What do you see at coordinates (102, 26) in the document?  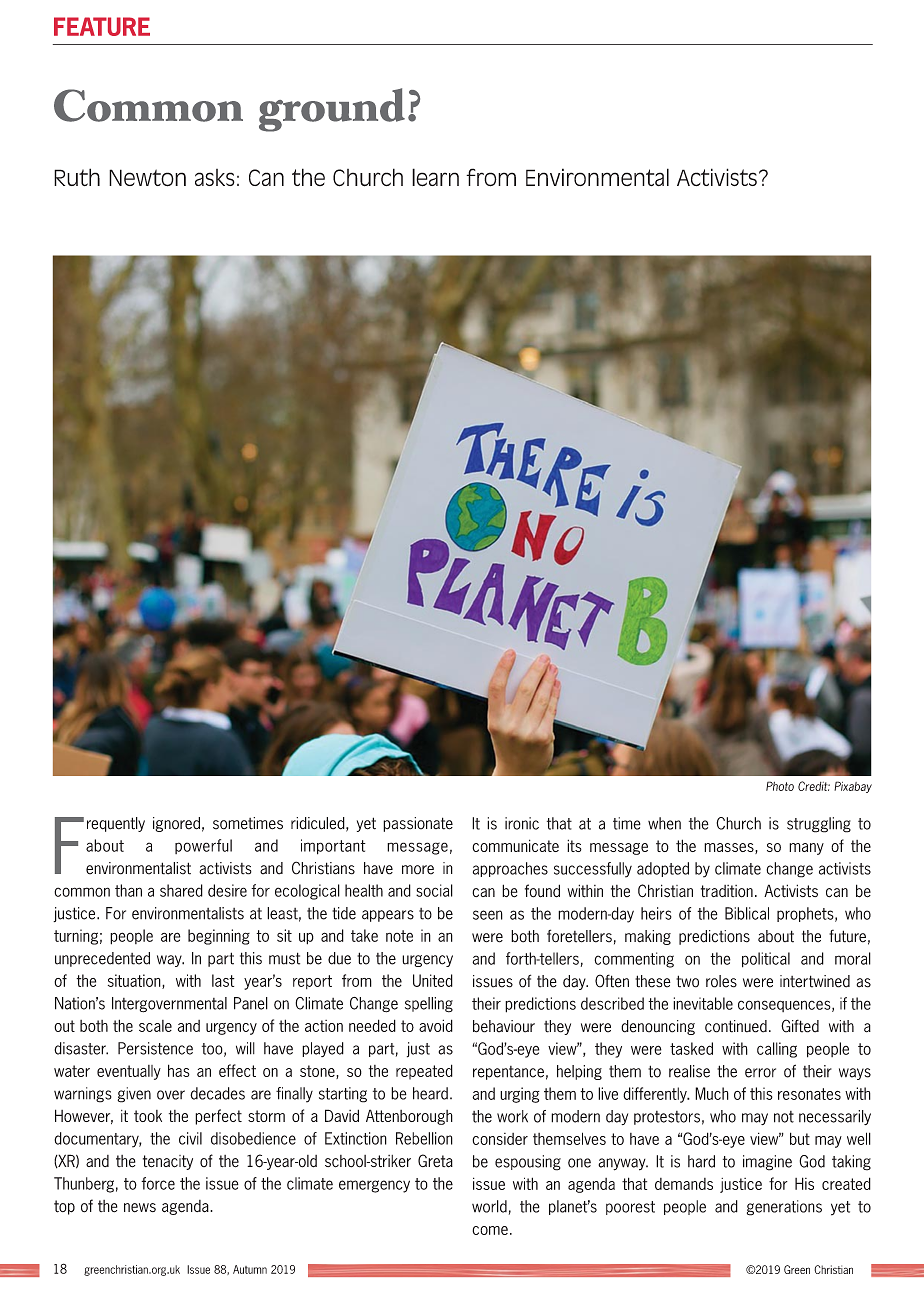 I see `FEATURE` at bounding box center [102, 26].
